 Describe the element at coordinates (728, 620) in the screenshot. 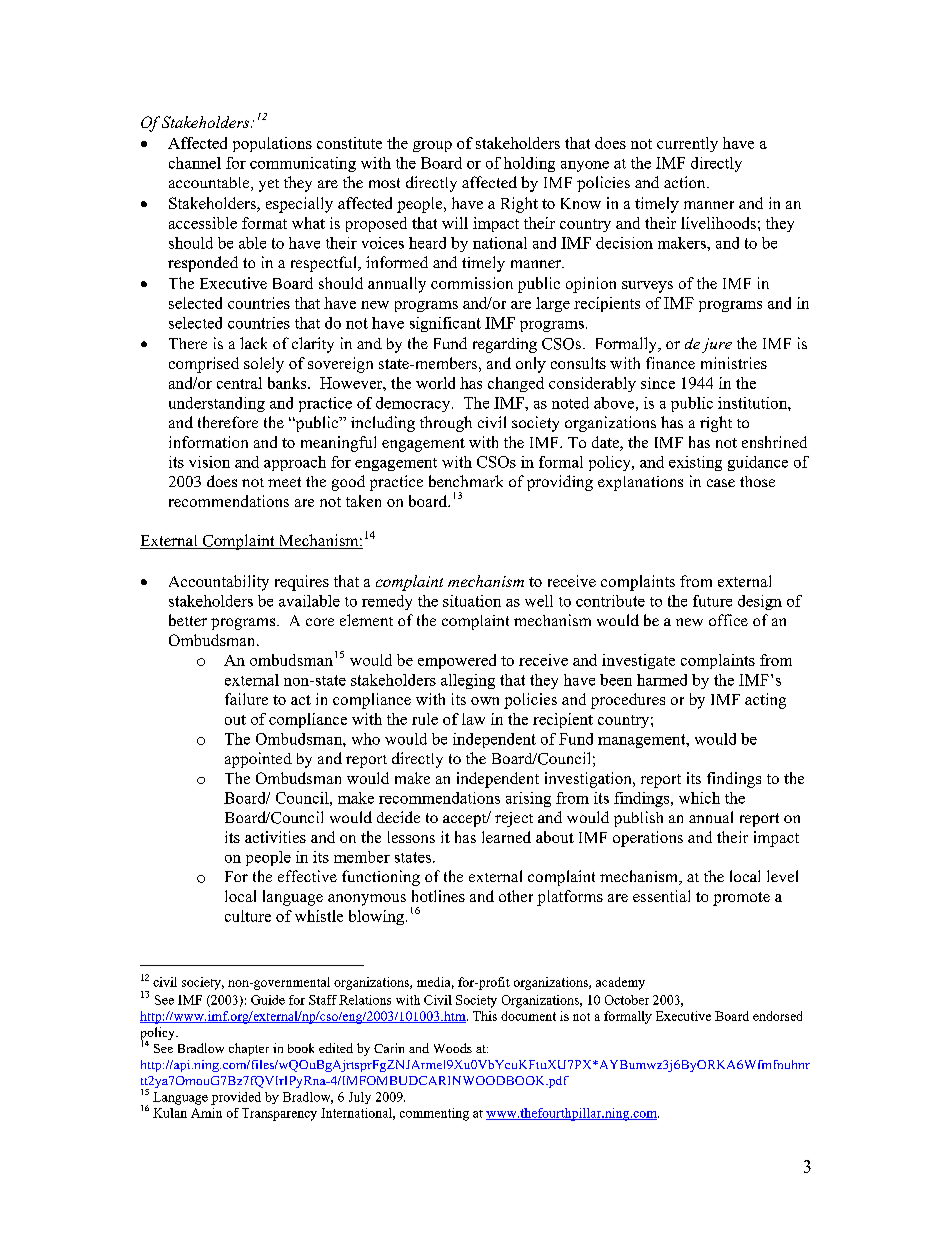

I see `office` at that location.
